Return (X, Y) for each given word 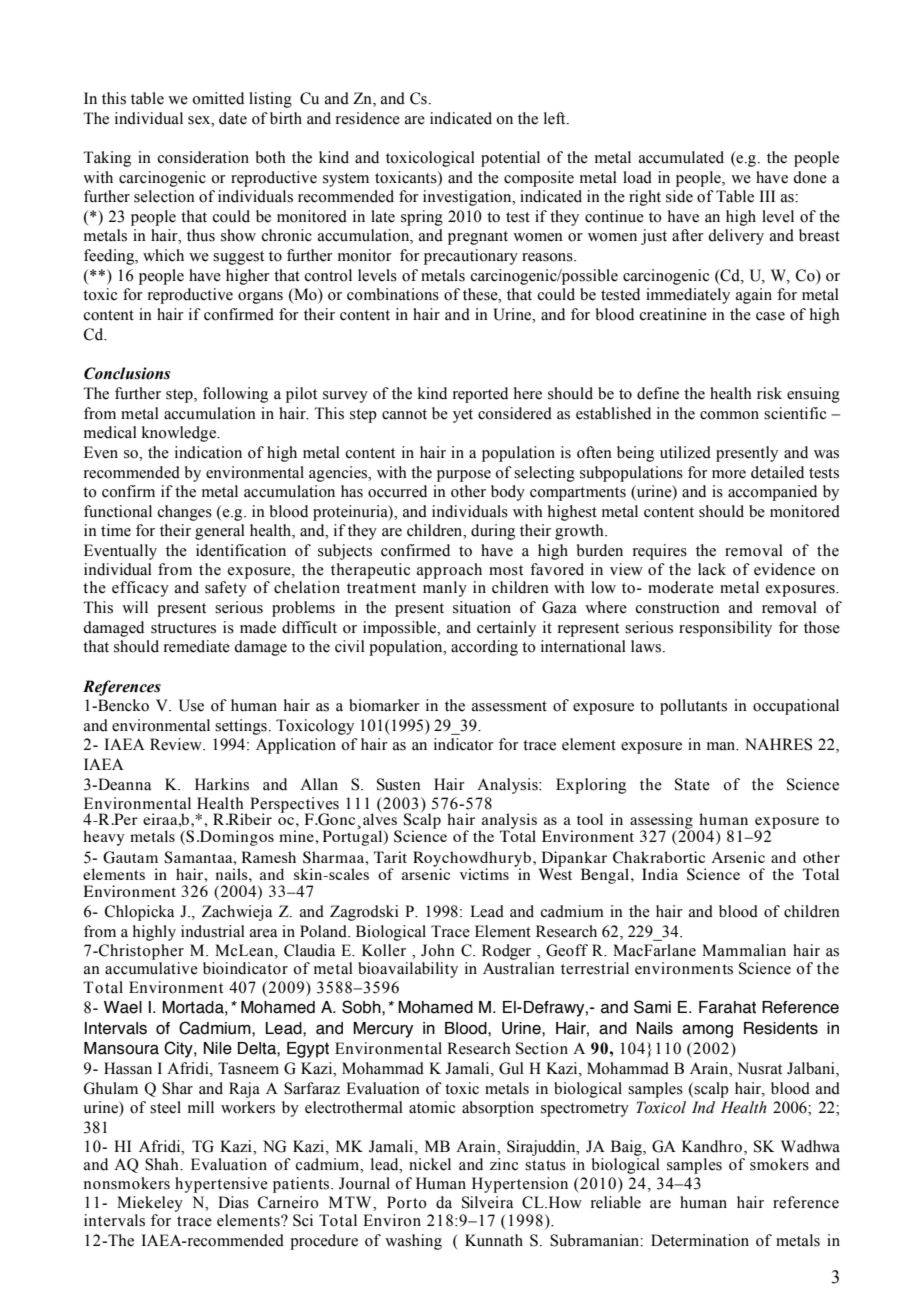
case (770, 316)
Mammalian (744, 950)
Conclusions (127, 373)
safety (226, 589)
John (438, 950)
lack (712, 569)
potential (510, 159)
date (233, 118)
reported (480, 395)
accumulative (151, 968)
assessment (509, 706)
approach (449, 571)
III (767, 196)
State (692, 784)
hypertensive (221, 1185)
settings (241, 727)
